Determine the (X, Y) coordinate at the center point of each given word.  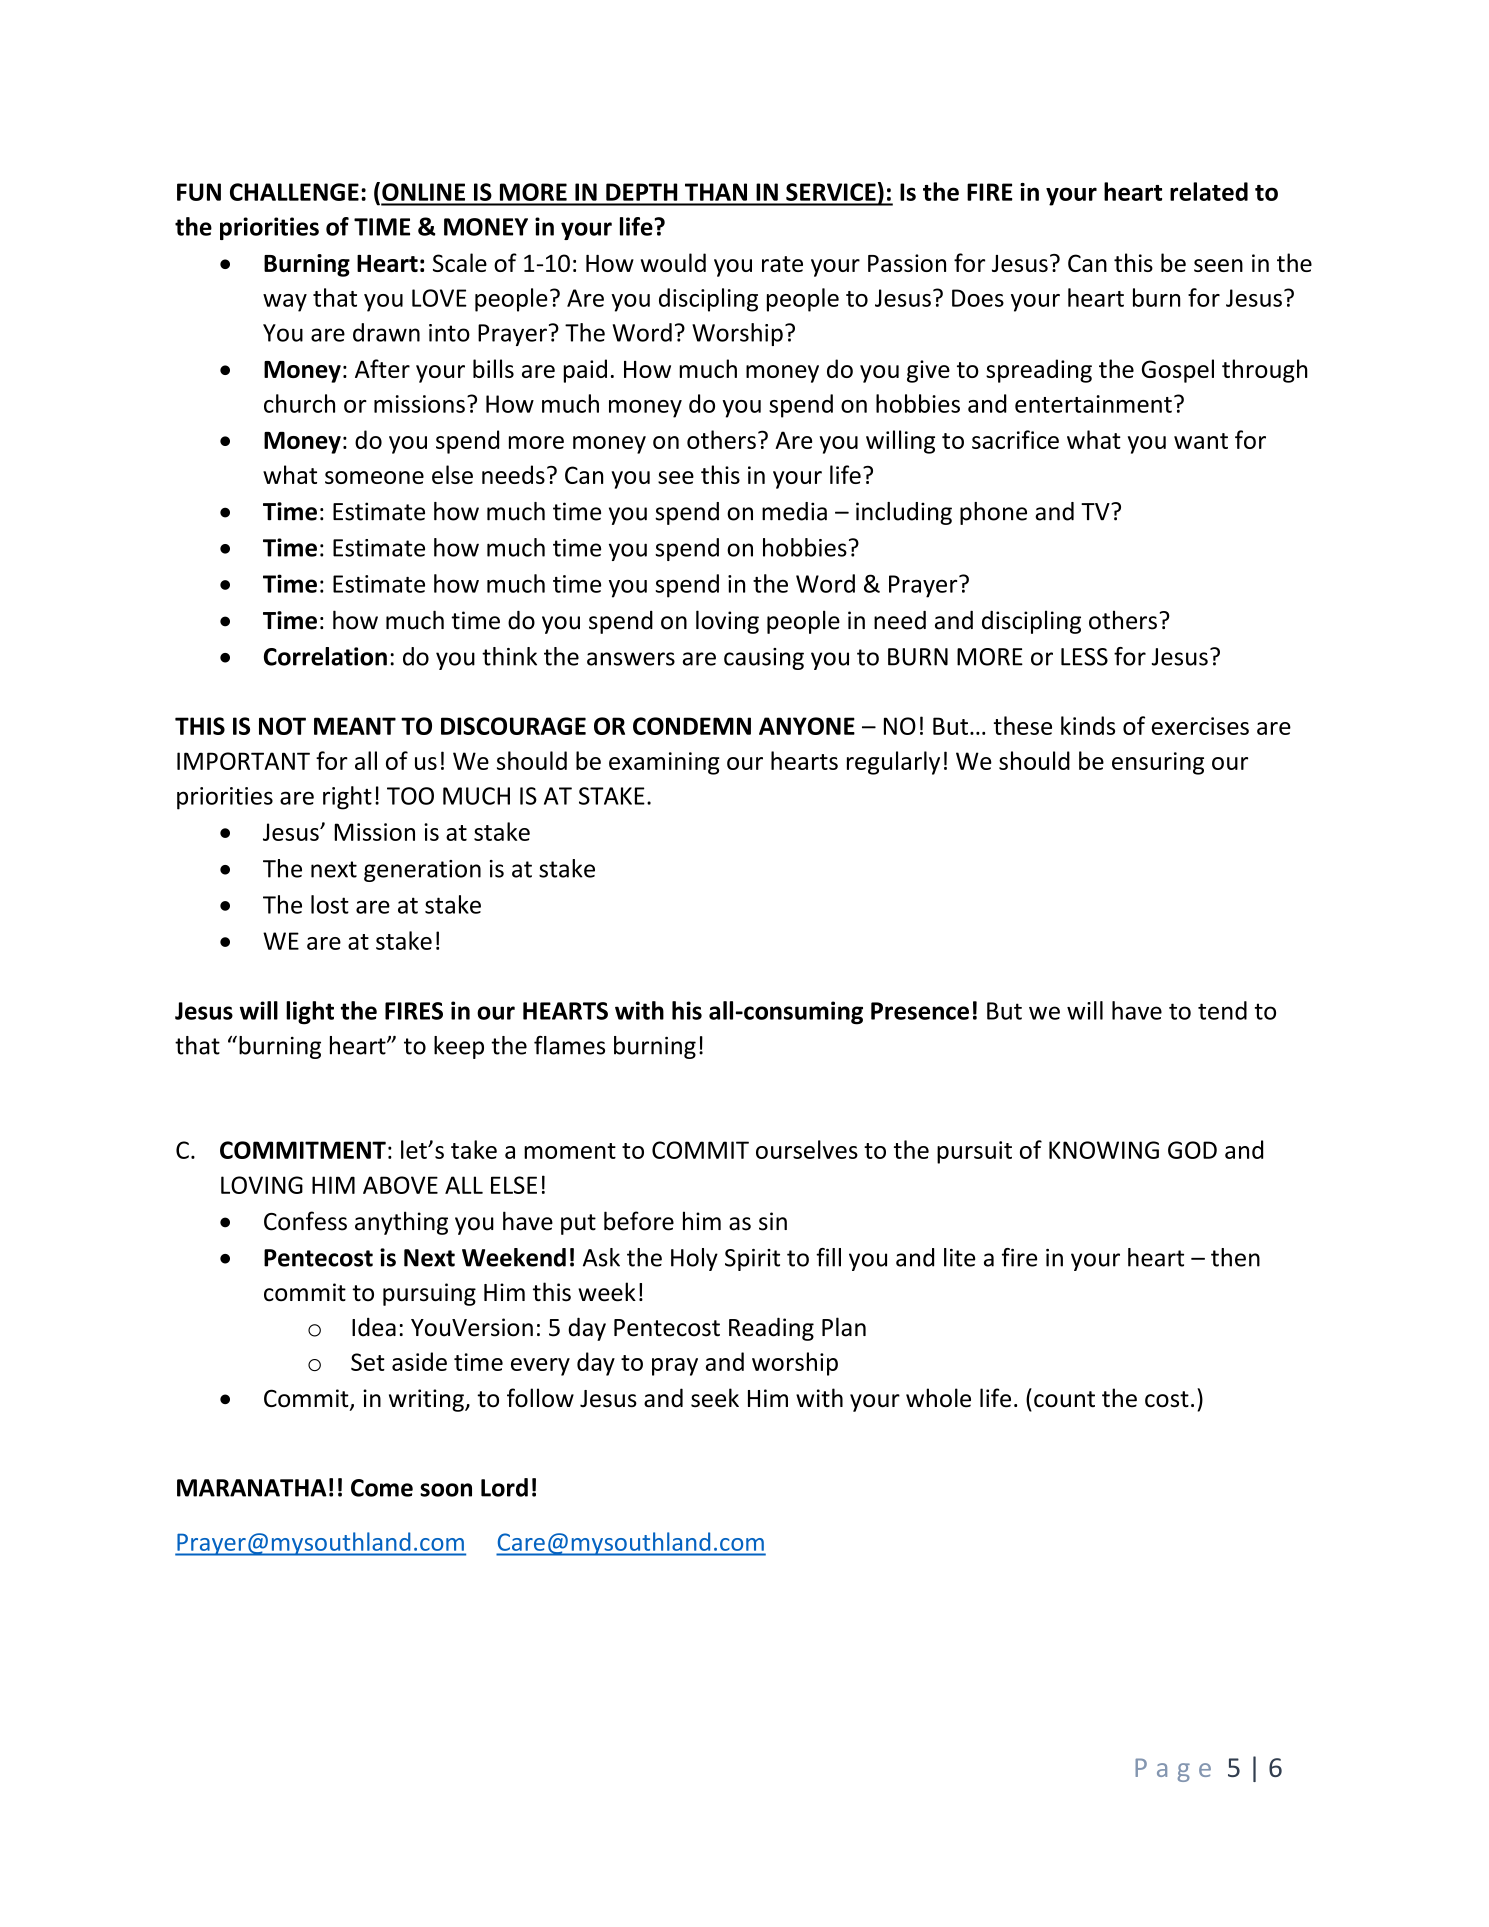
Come (382, 1488)
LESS (1084, 657)
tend (1222, 1010)
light (310, 1013)
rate (782, 264)
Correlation (325, 656)
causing (764, 659)
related (1209, 191)
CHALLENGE (294, 192)
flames (569, 1045)
